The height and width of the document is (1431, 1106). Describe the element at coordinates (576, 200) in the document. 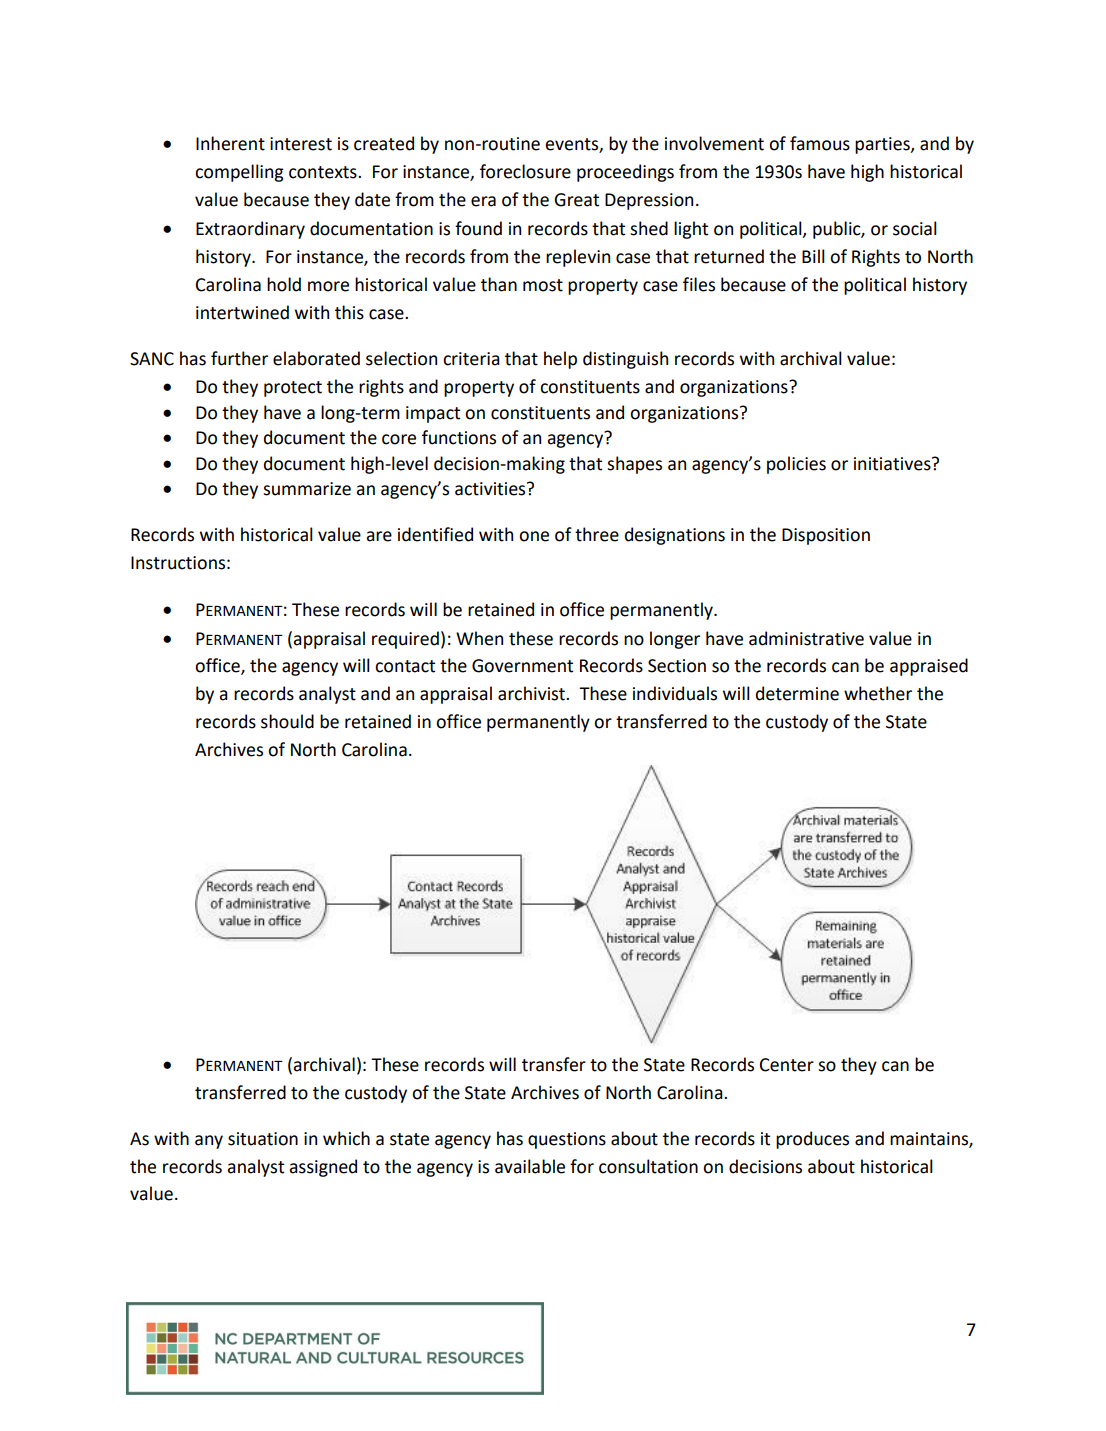

I see `Great` at that location.
